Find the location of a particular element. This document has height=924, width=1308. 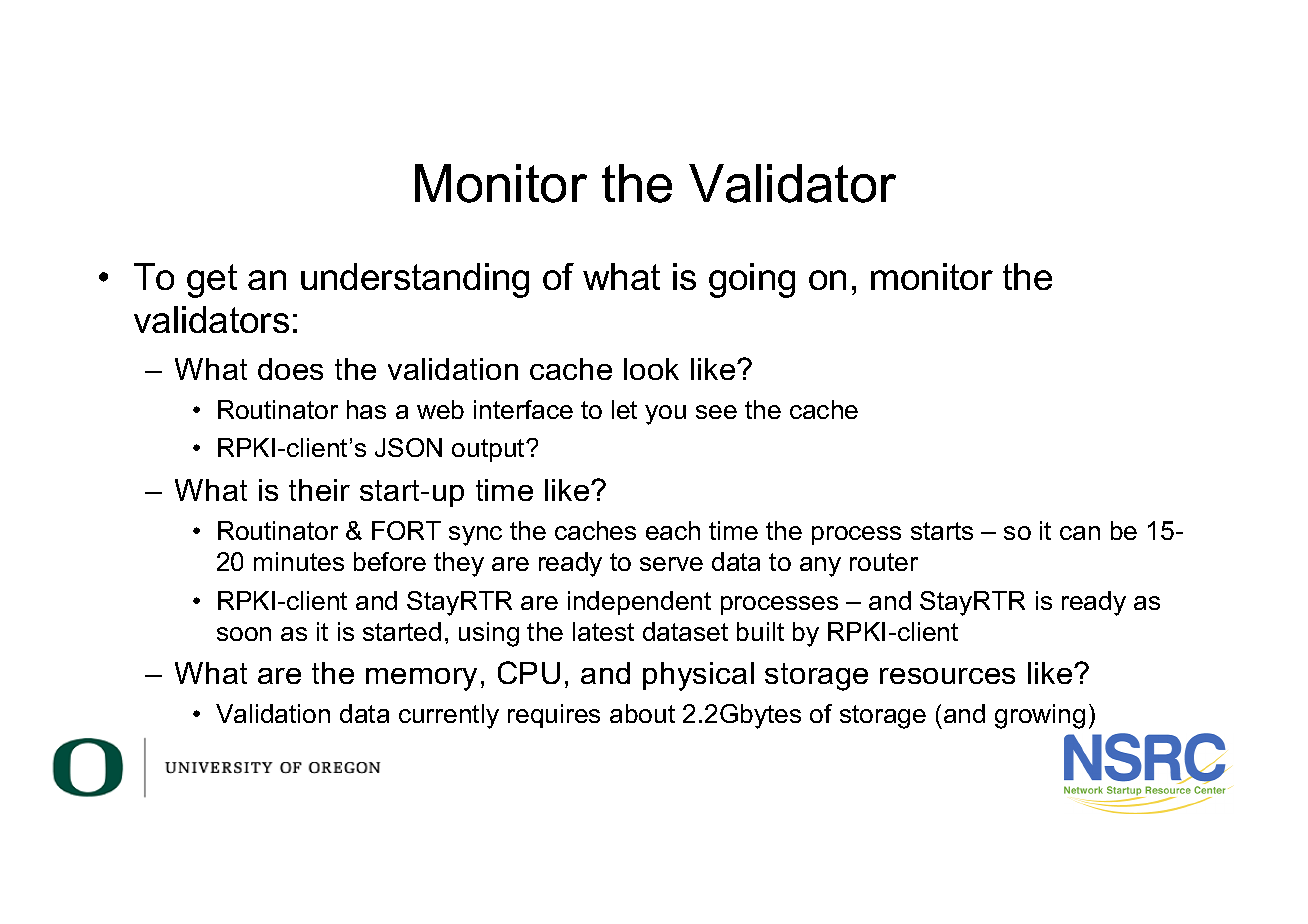

memory is located at coordinates (421, 679).
